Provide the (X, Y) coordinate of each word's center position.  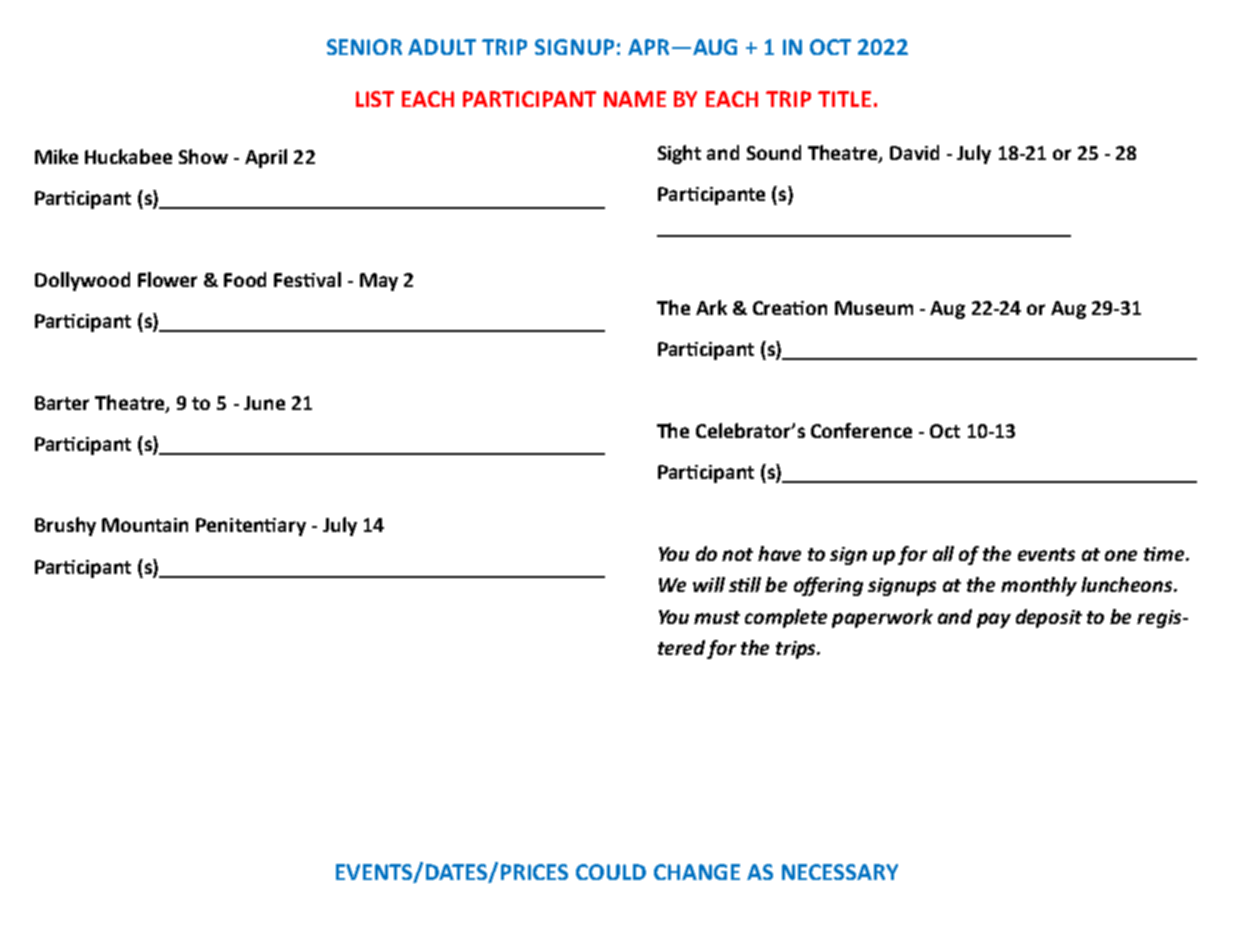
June (264, 403)
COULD (611, 872)
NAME (635, 99)
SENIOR (364, 47)
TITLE (844, 99)
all (943, 553)
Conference (861, 430)
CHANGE (697, 872)
